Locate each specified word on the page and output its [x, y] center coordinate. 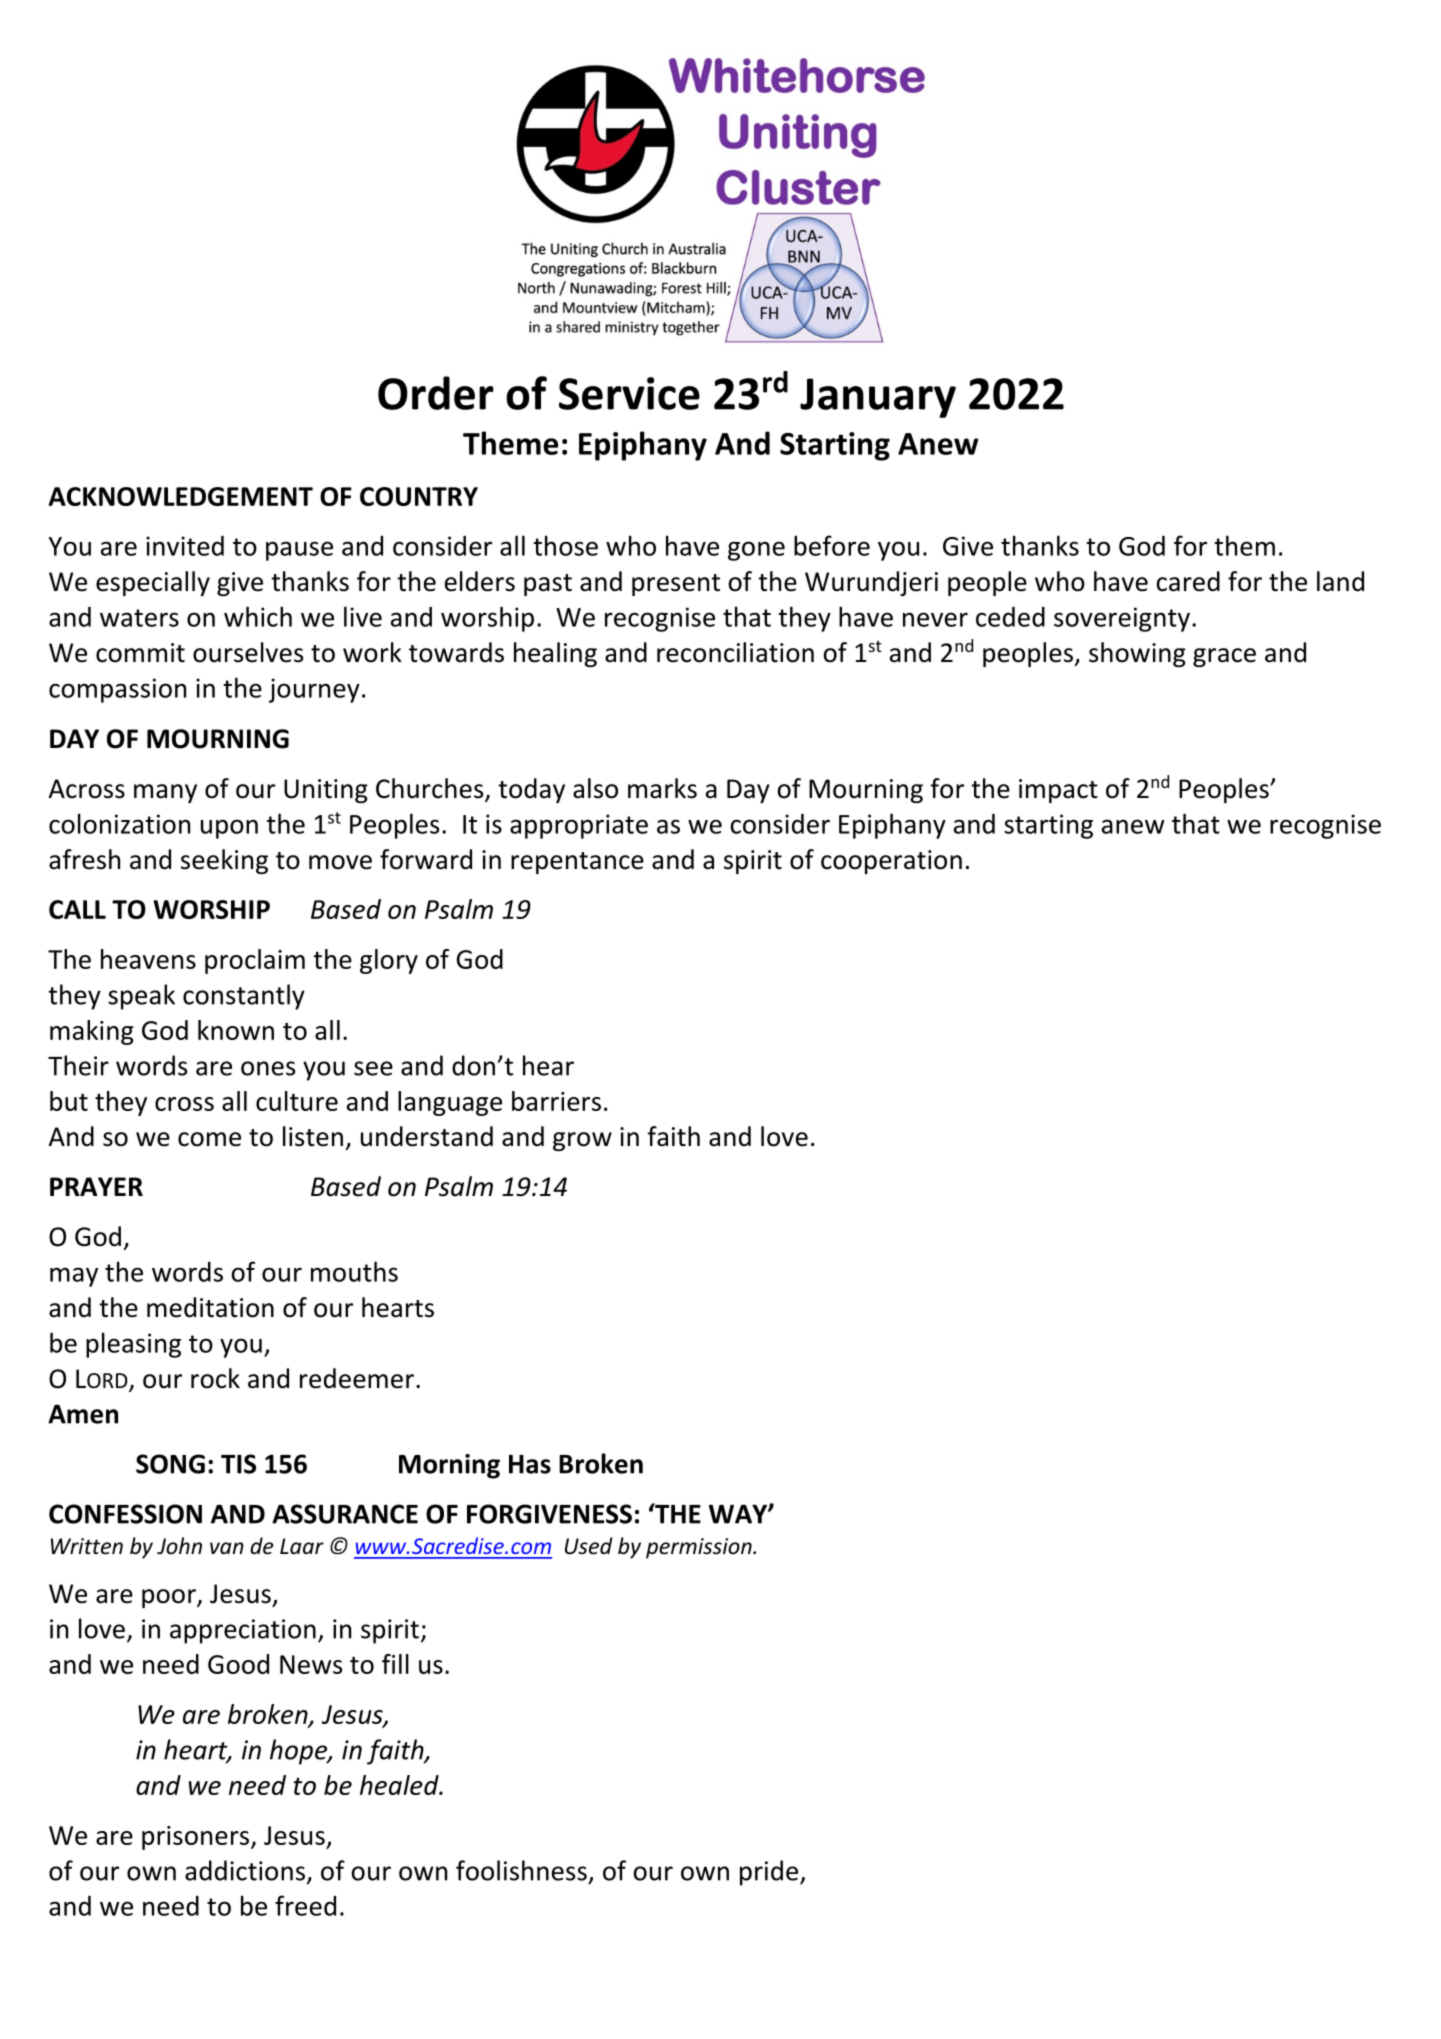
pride [770, 1873]
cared [1188, 581]
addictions [245, 1870]
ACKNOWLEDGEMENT [180, 496]
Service [629, 393]
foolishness [521, 1870]
